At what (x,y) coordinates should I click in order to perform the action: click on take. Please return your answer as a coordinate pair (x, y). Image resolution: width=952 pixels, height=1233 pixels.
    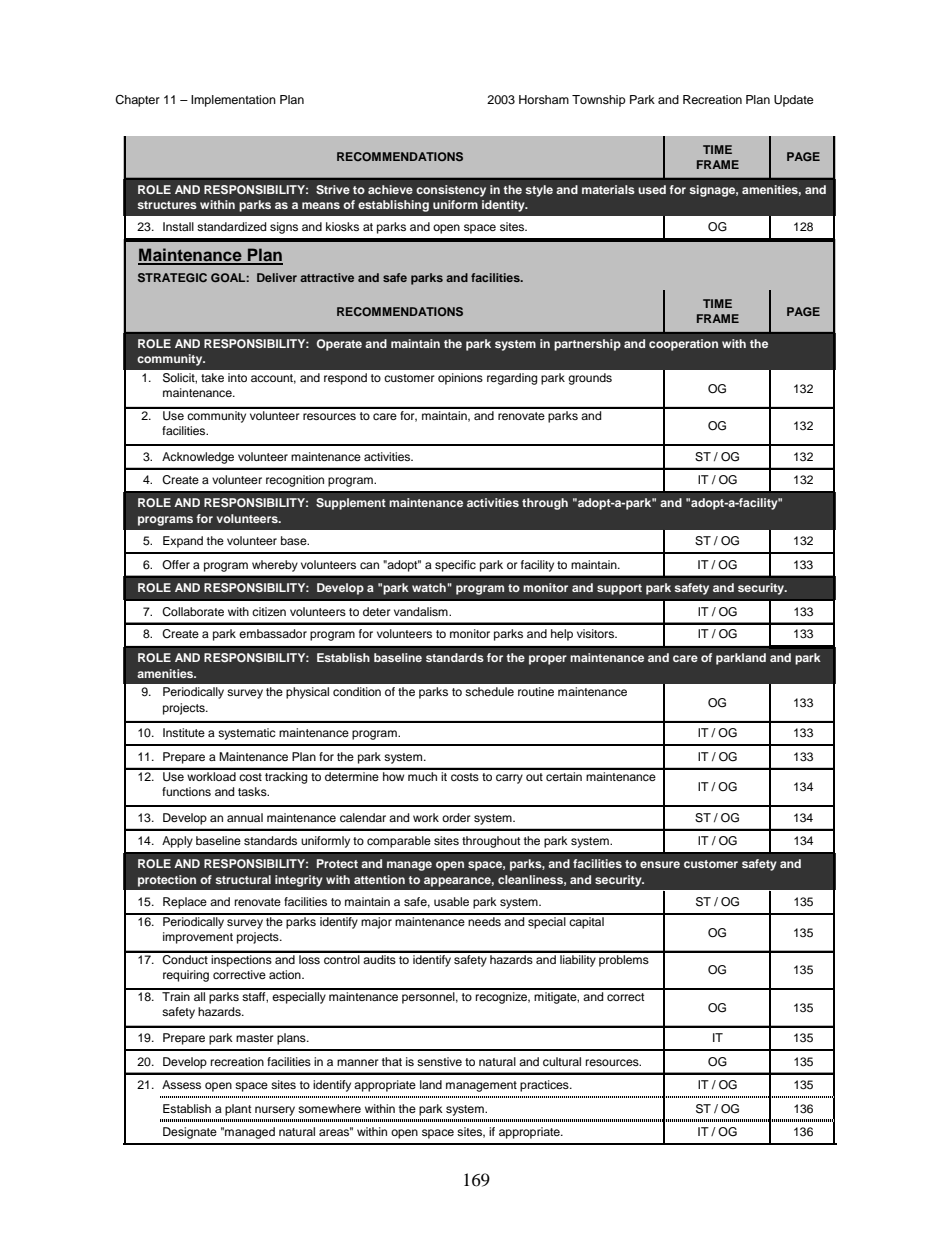
    Looking at the image, I should click on (212, 377).
